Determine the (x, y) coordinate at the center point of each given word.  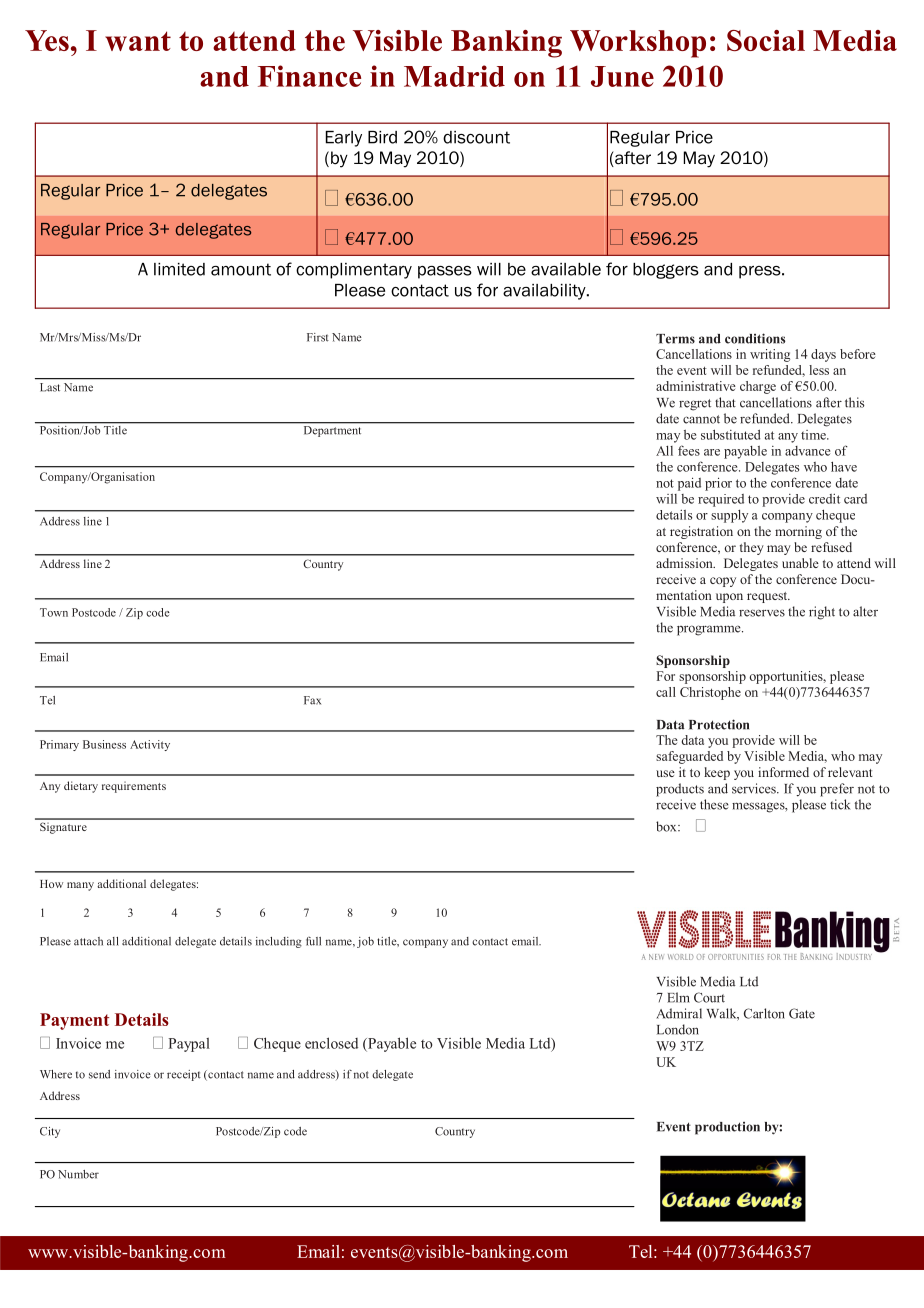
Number (78, 1174)
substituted (730, 434)
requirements (134, 787)
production (727, 1128)
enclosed (331, 1043)
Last (50, 387)
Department (332, 431)
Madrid (454, 76)
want (138, 41)
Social (766, 40)
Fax (312, 700)
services (755, 788)
